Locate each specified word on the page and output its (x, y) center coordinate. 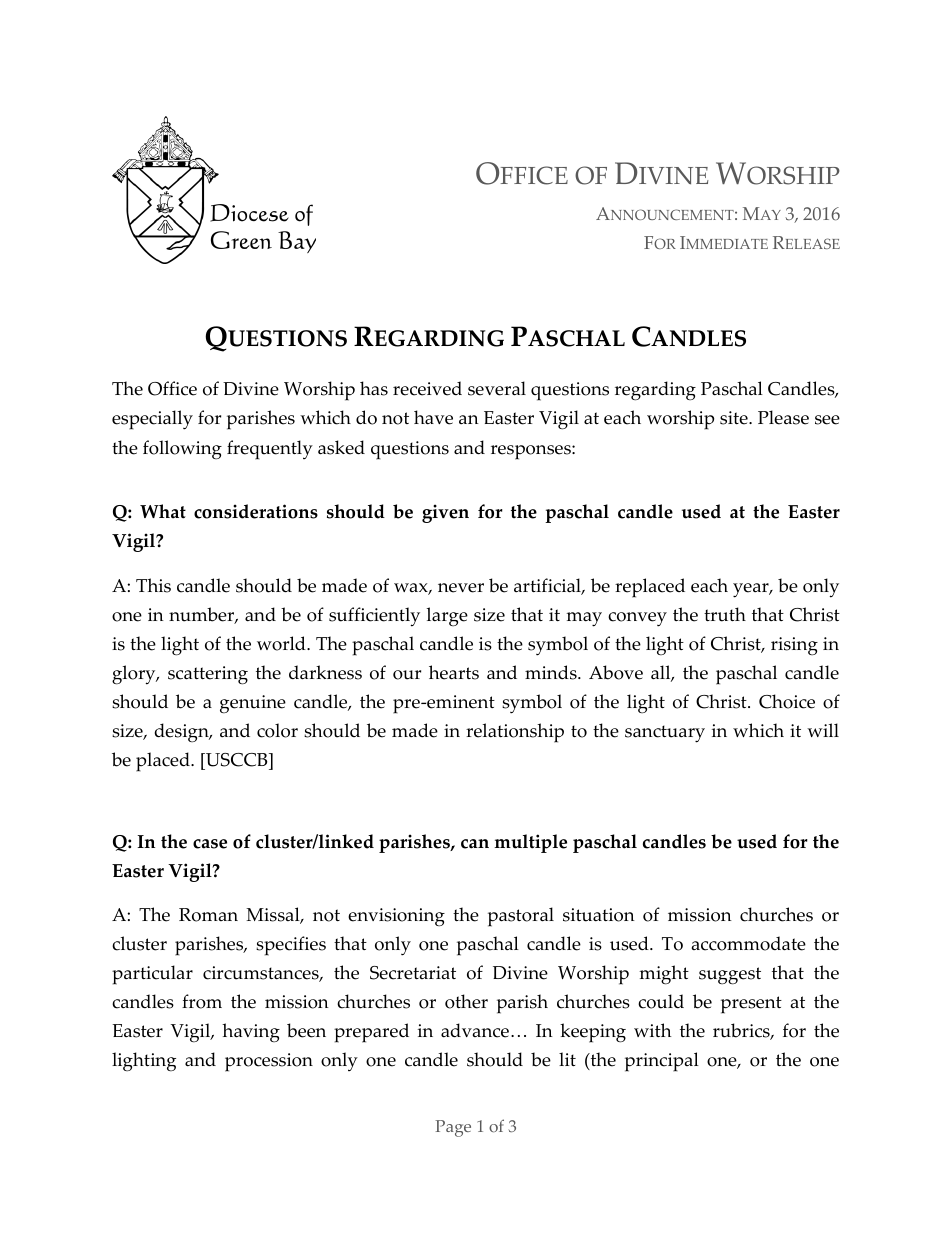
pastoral (521, 917)
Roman (208, 915)
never (461, 588)
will (823, 730)
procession (269, 1062)
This (153, 585)
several (497, 388)
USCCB (237, 760)
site (735, 418)
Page (453, 1128)
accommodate (749, 943)
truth (725, 614)
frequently (270, 450)
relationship (515, 733)
